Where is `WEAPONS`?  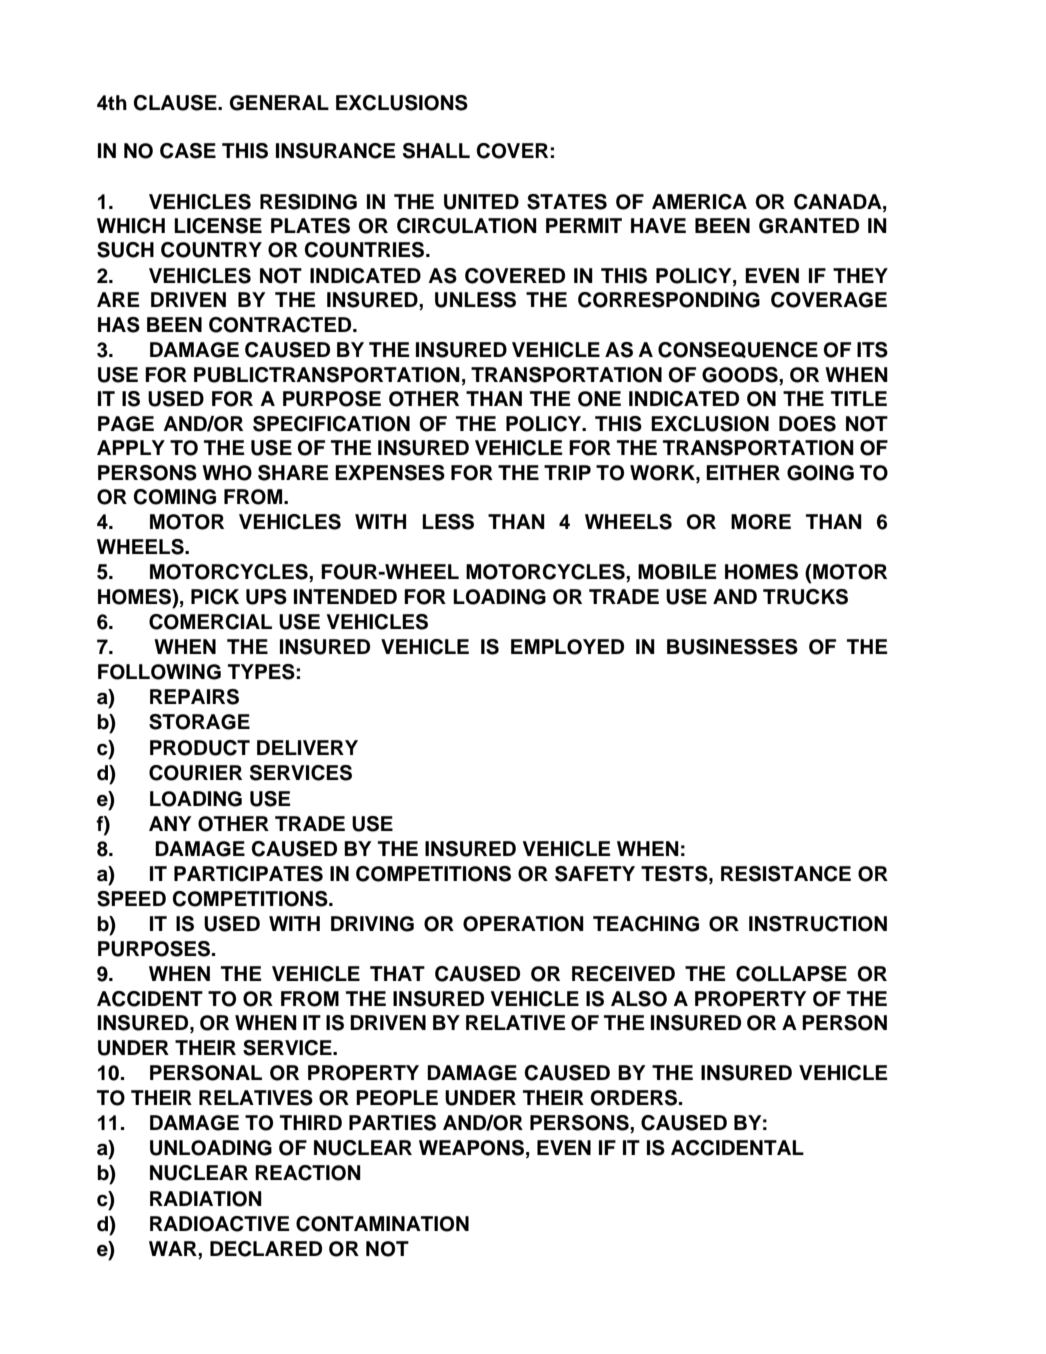
WEAPONS is located at coordinates (471, 1148).
